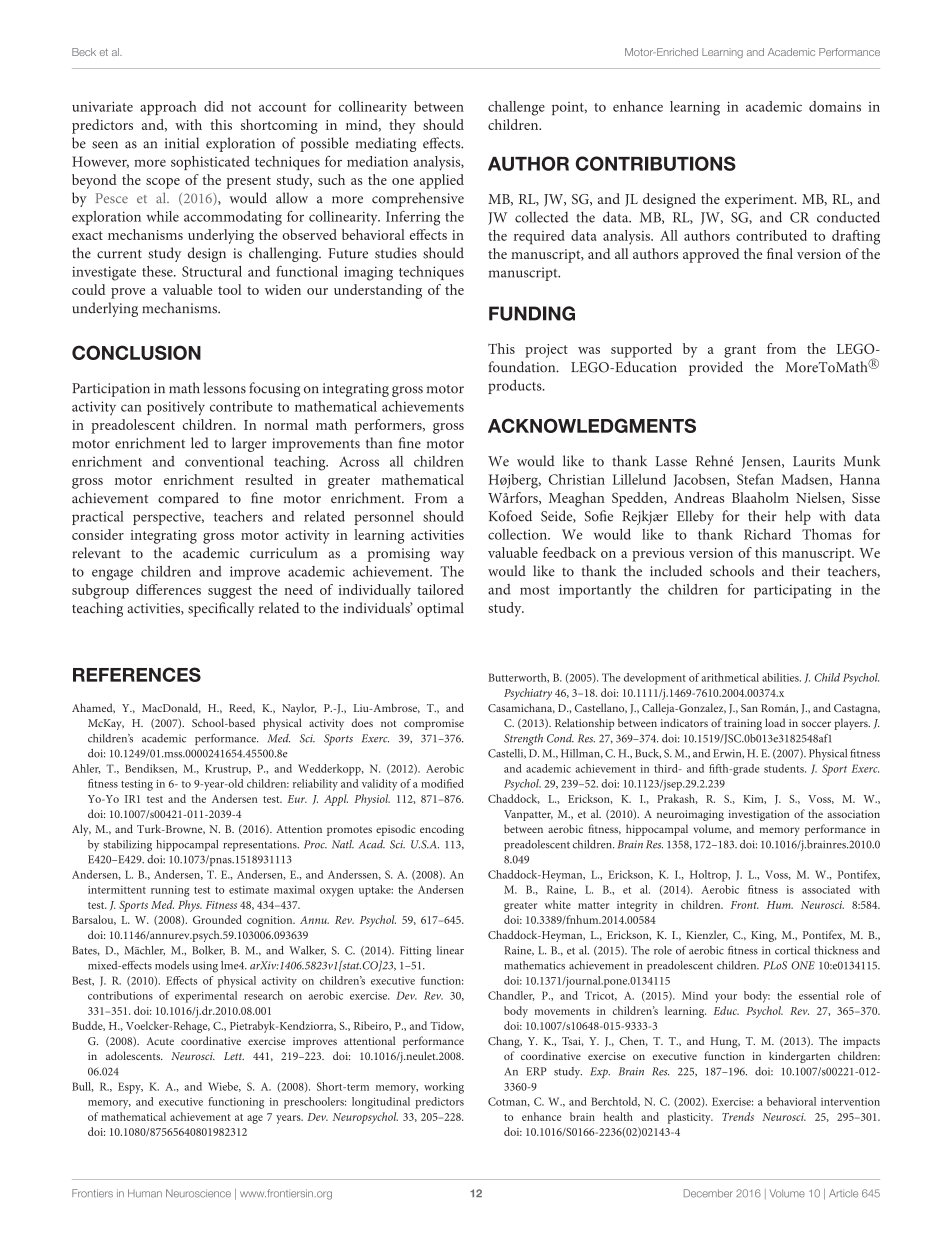 This screenshot has width=952, height=1247. Describe the element at coordinates (775, 722) in the screenshot. I see `load` at that location.
